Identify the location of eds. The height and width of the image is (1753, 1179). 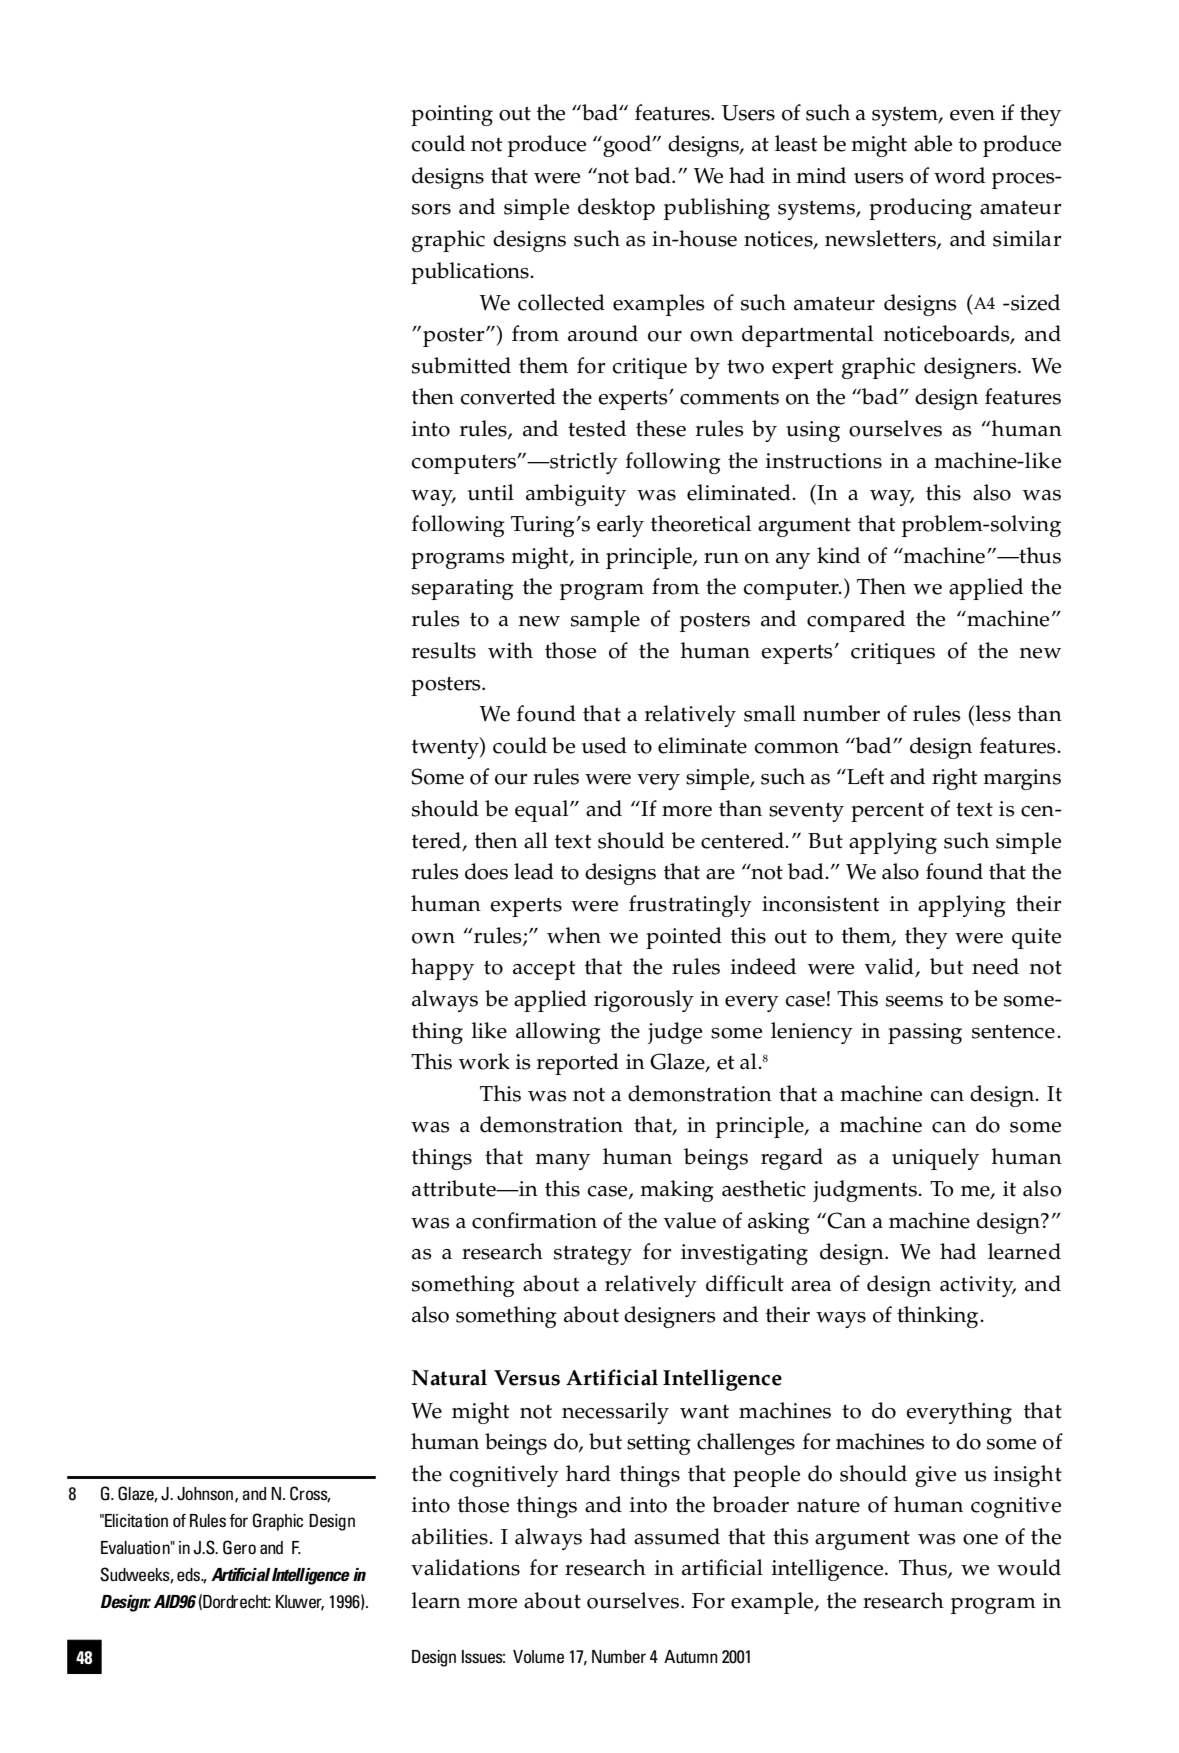
(190, 1574).
